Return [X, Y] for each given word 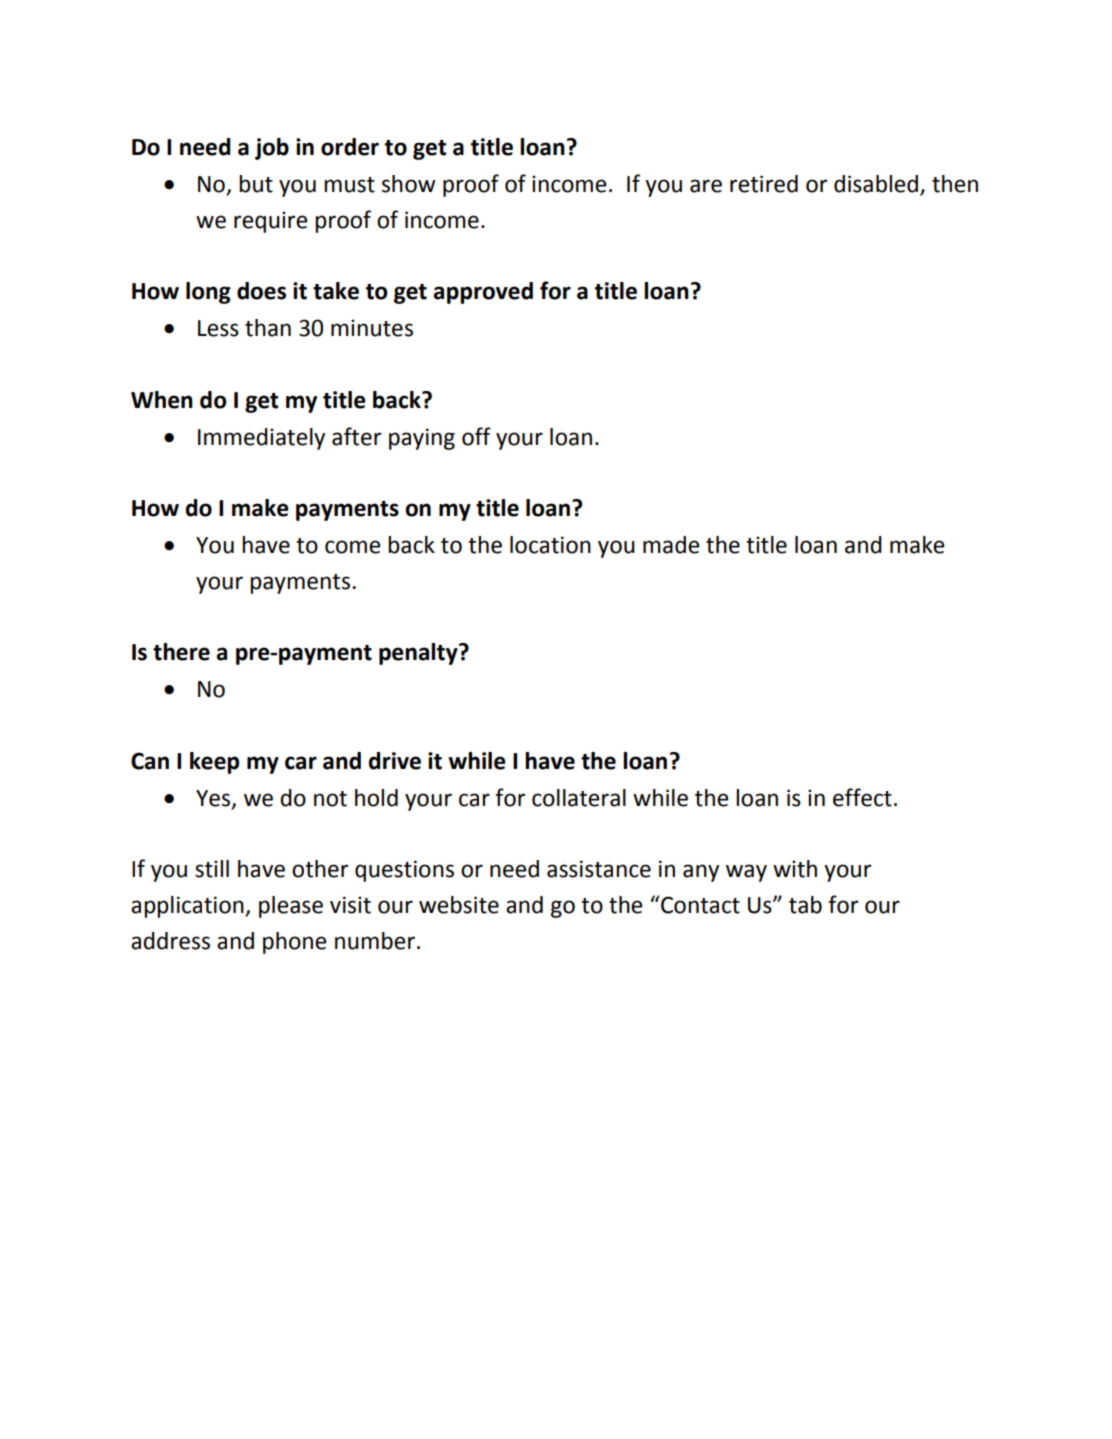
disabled [877, 185]
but [256, 184]
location [550, 545]
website [459, 905]
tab [805, 905]
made [671, 545]
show [409, 184]
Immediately [261, 439]
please [291, 907]
